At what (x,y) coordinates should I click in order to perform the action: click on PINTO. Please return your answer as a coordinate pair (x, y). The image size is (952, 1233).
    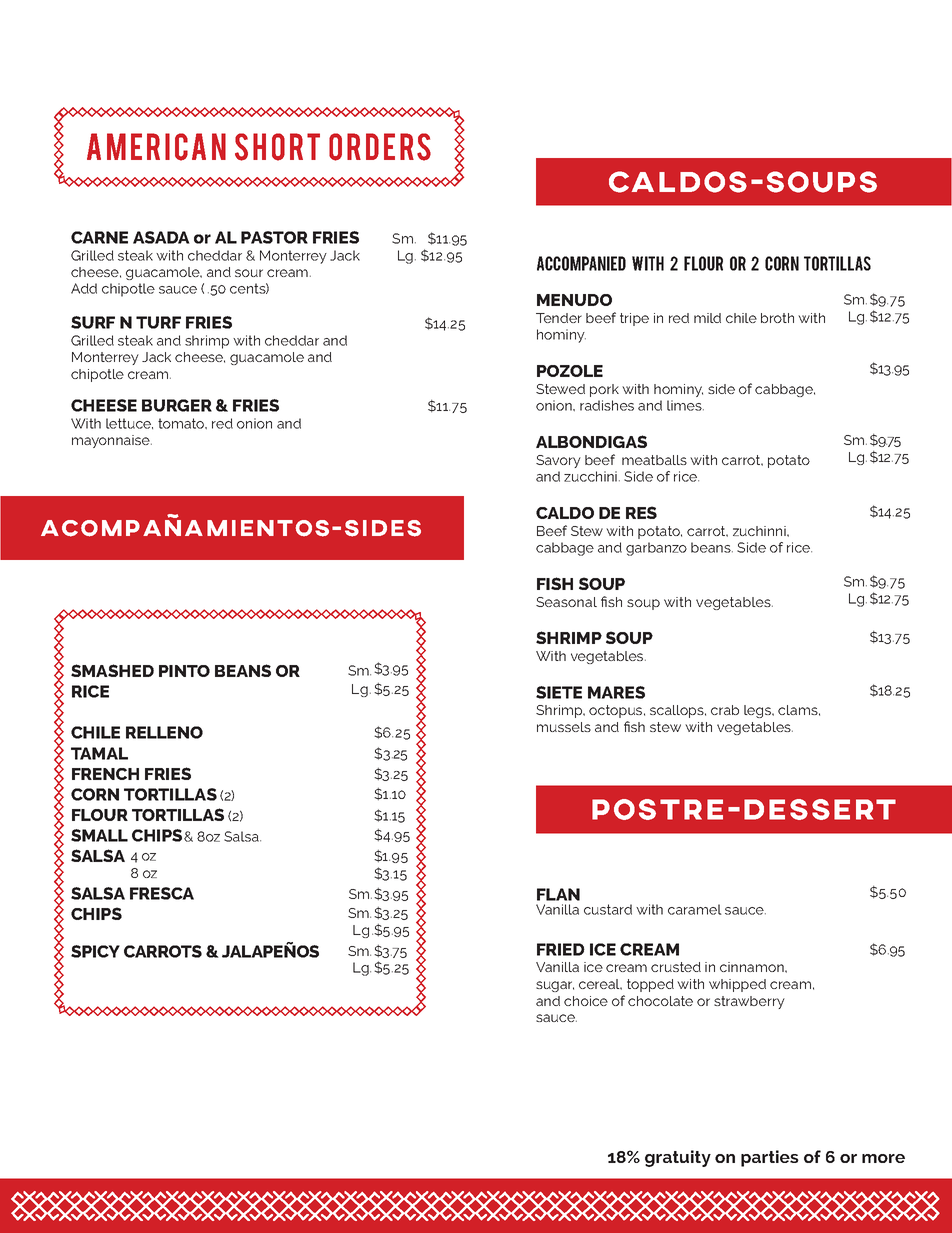
    Looking at the image, I should click on (184, 671).
